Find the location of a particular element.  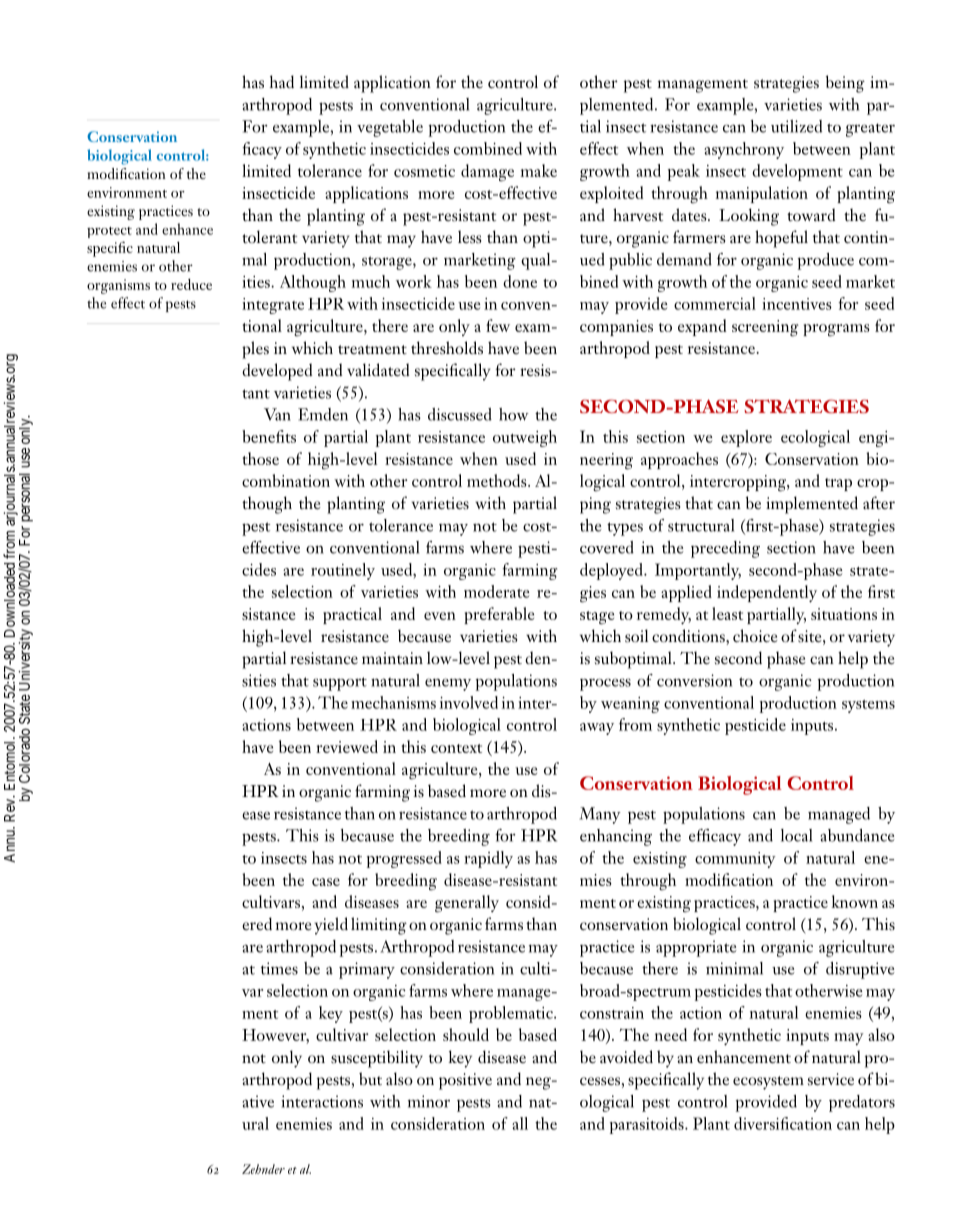

damage is located at coordinates (487, 173).
